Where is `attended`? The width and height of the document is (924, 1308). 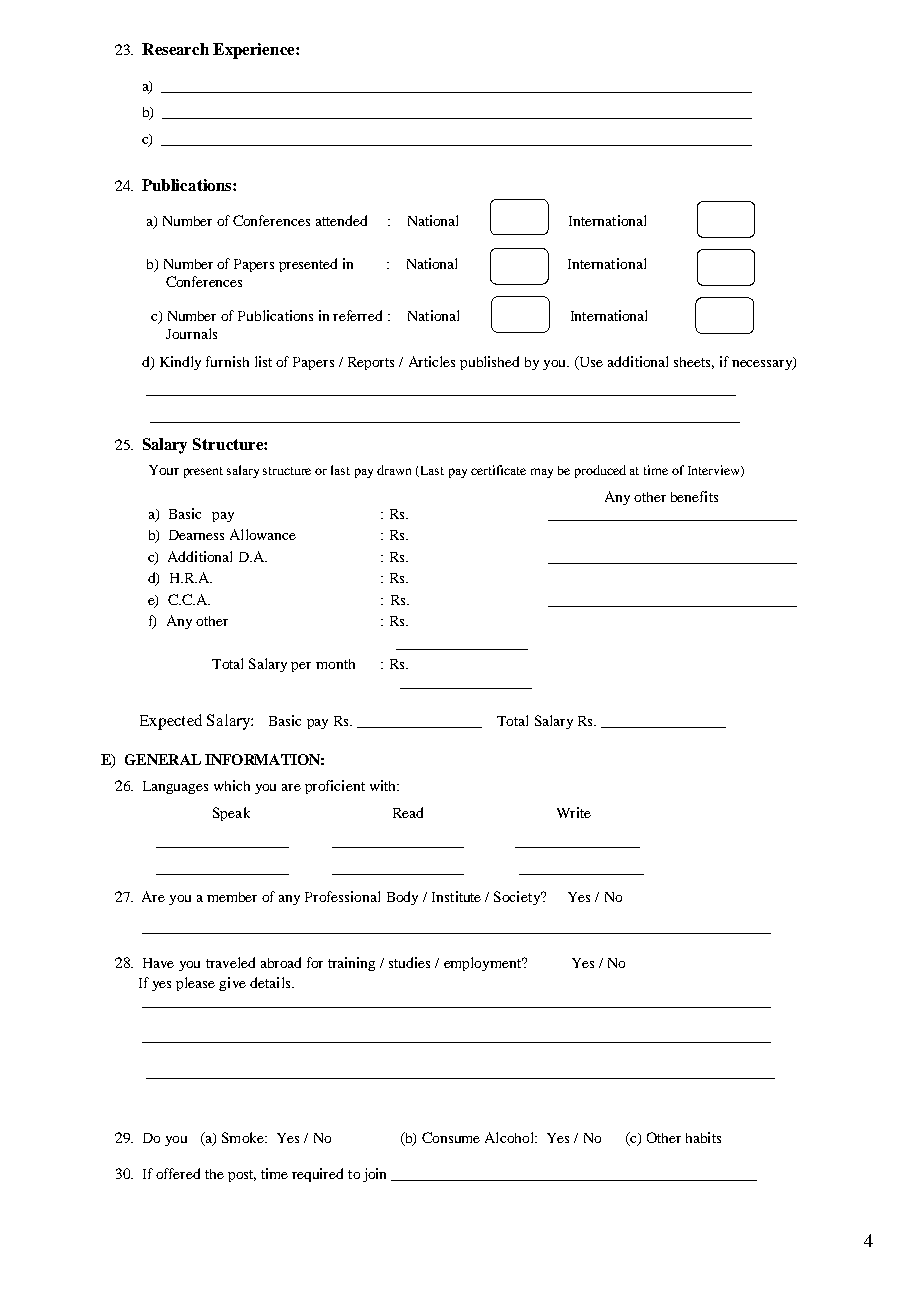 attended is located at coordinates (341, 220).
